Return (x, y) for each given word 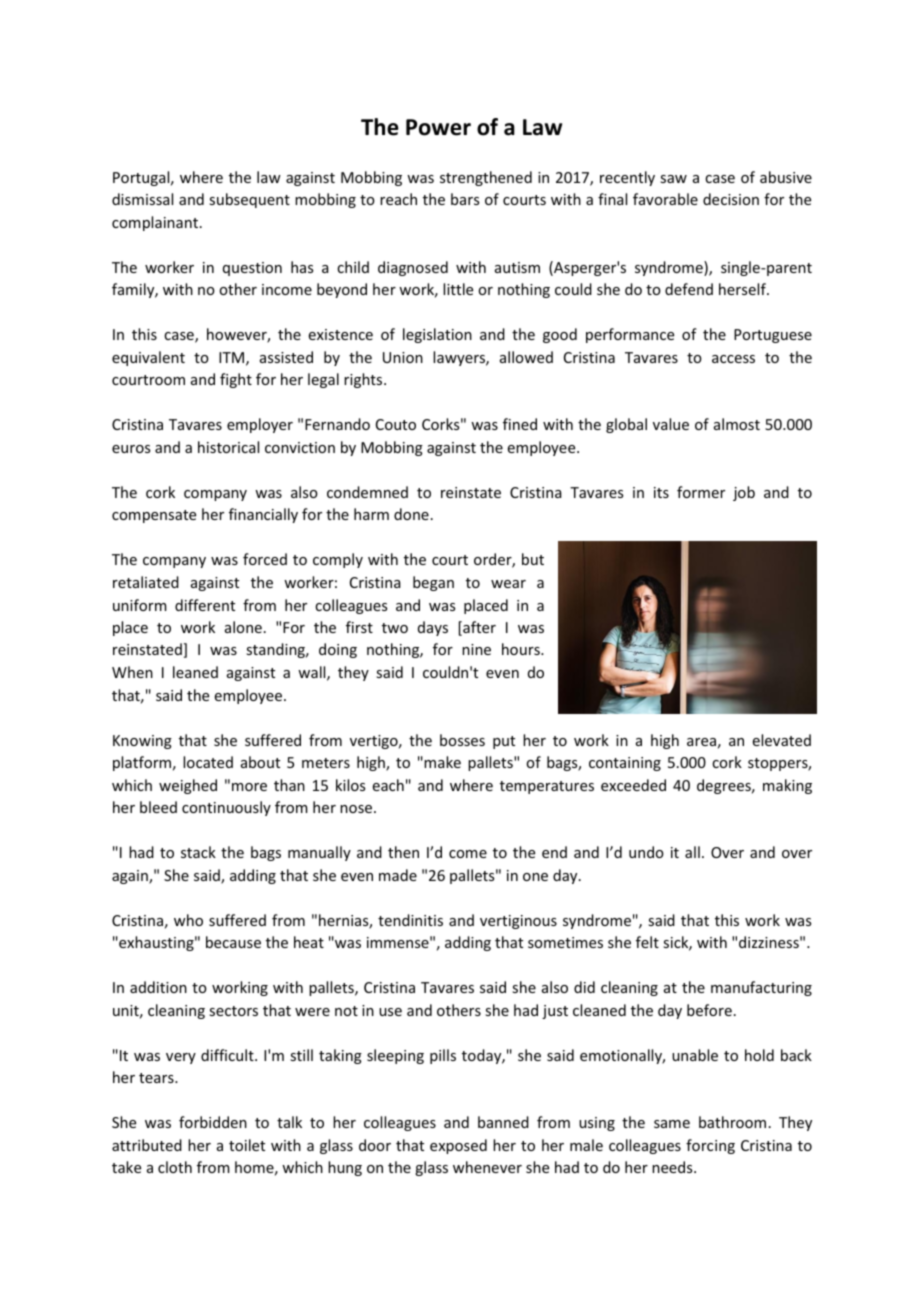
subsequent (249, 200)
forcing (710, 1146)
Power (438, 127)
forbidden (213, 1122)
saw (673, 179)
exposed (458, 1146)
